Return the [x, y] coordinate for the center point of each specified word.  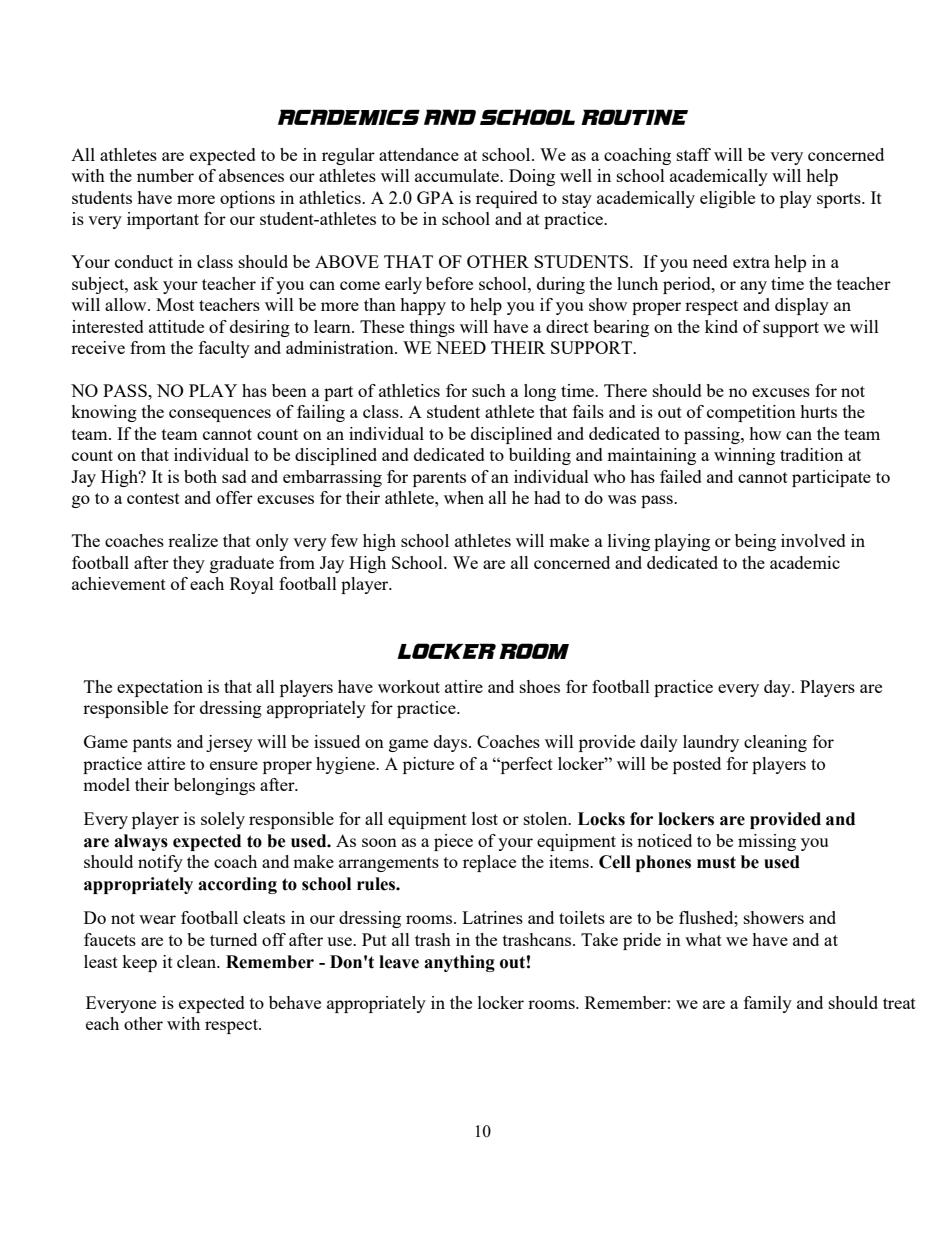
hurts [818, 411]
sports [840, 200]
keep [139, 963]
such [489, 390]
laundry [711, 743]
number [165, 175]
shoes [540, 686]
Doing [532, 177]
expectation [160, 688]
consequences [220, 415]
